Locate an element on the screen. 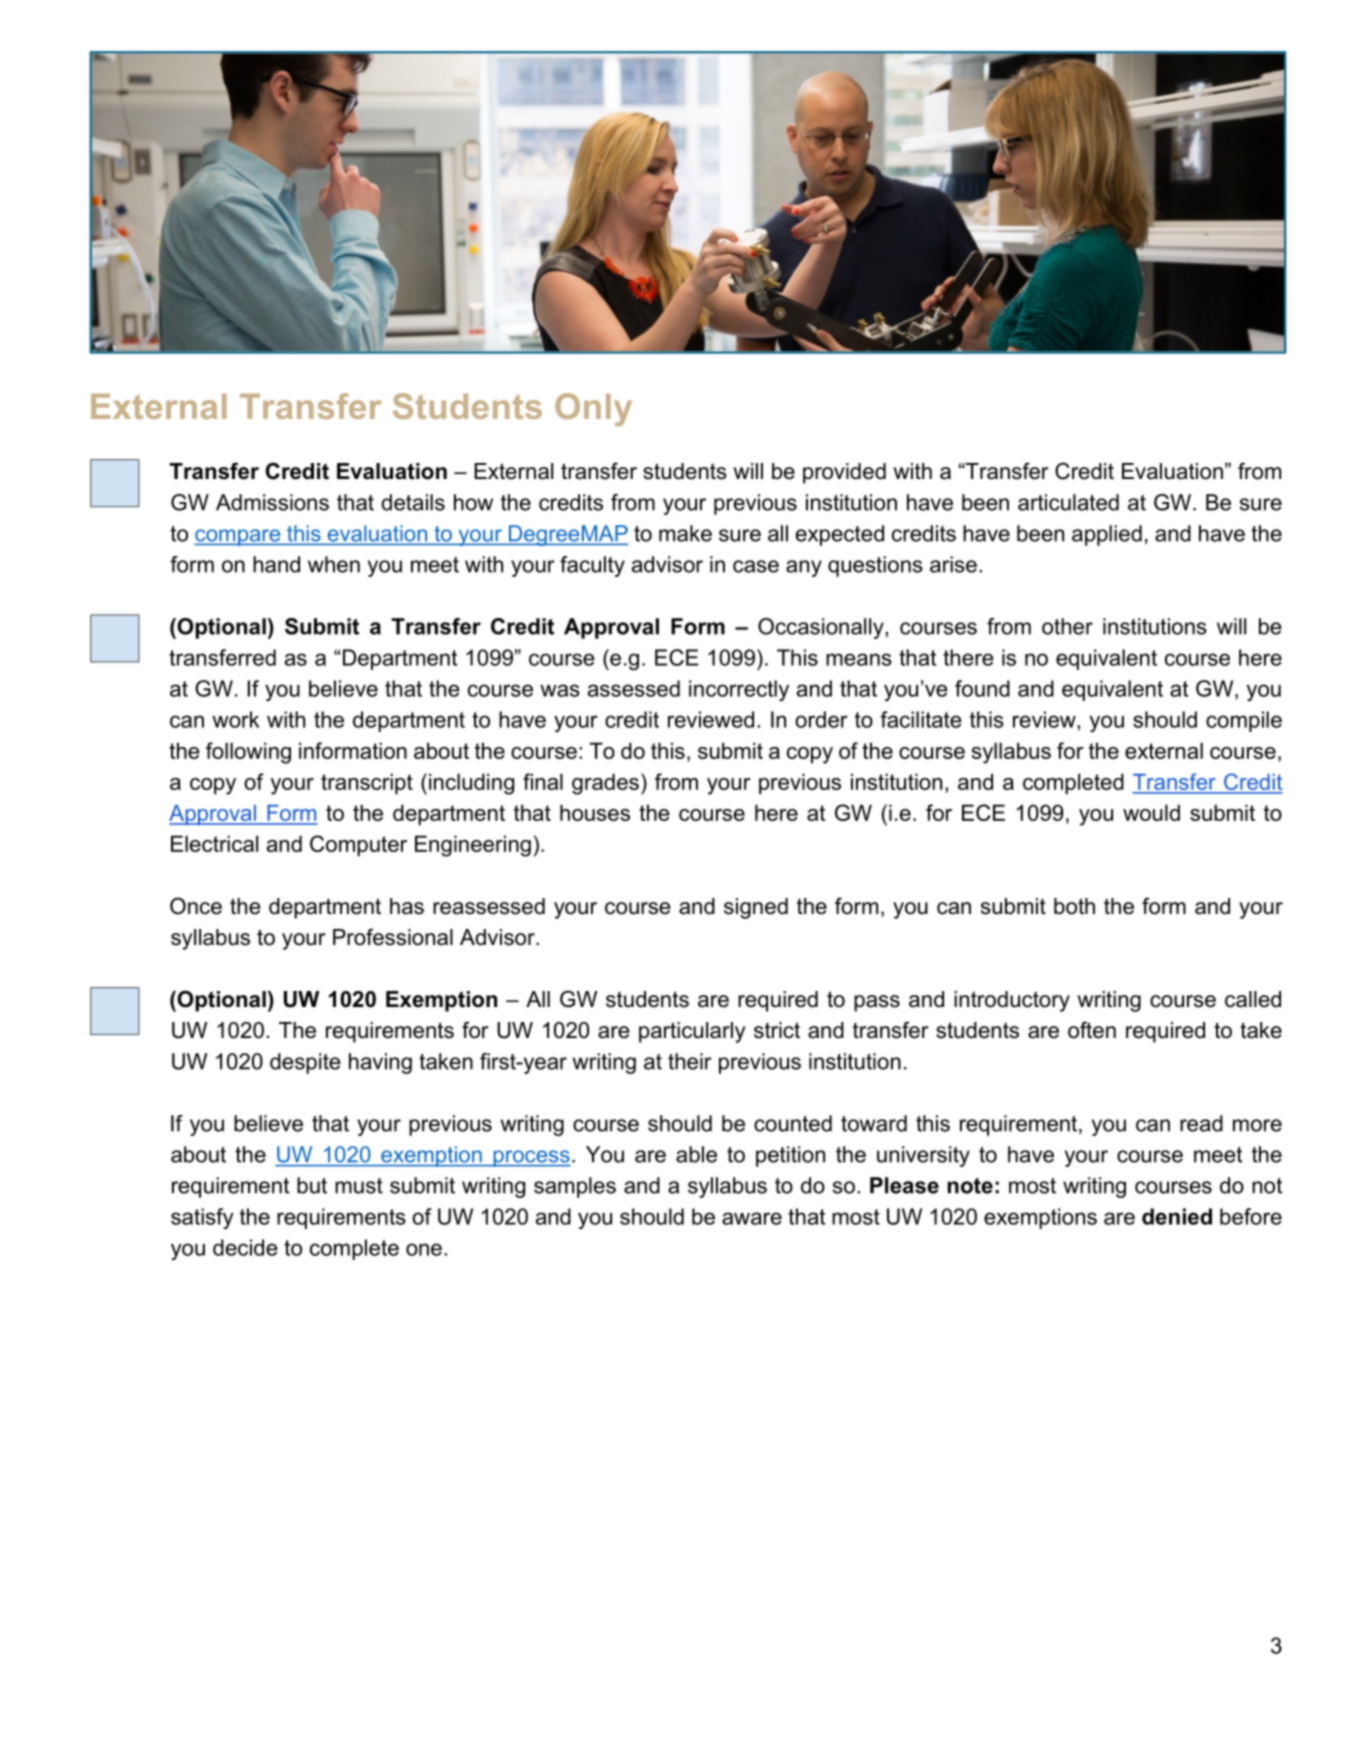 The height and width of the screenshot is (1764, 1363). Only is located at coordinates (593, 409).
